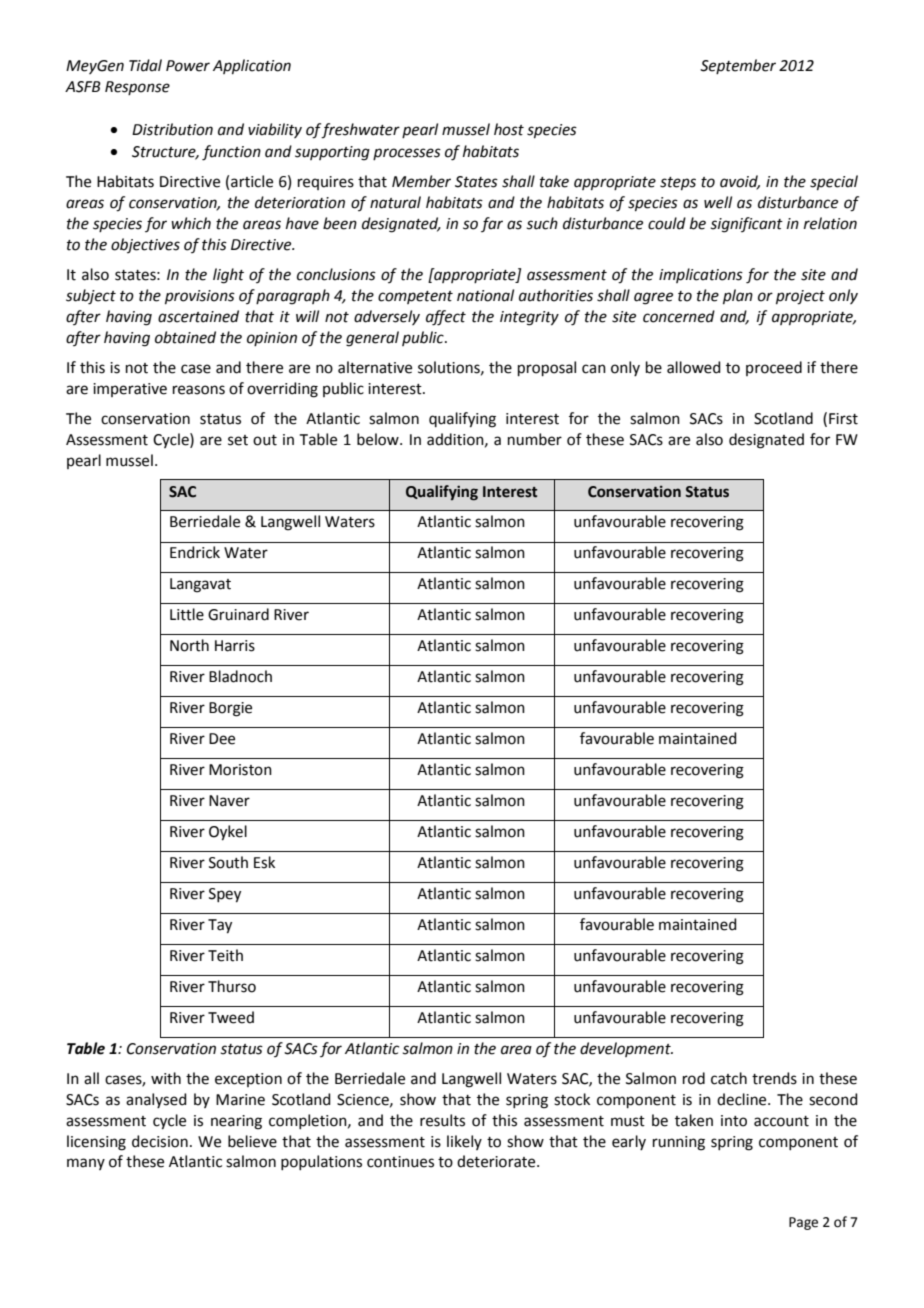 The image size is (924, 1308). I want to click on September, so click(738, 66).
